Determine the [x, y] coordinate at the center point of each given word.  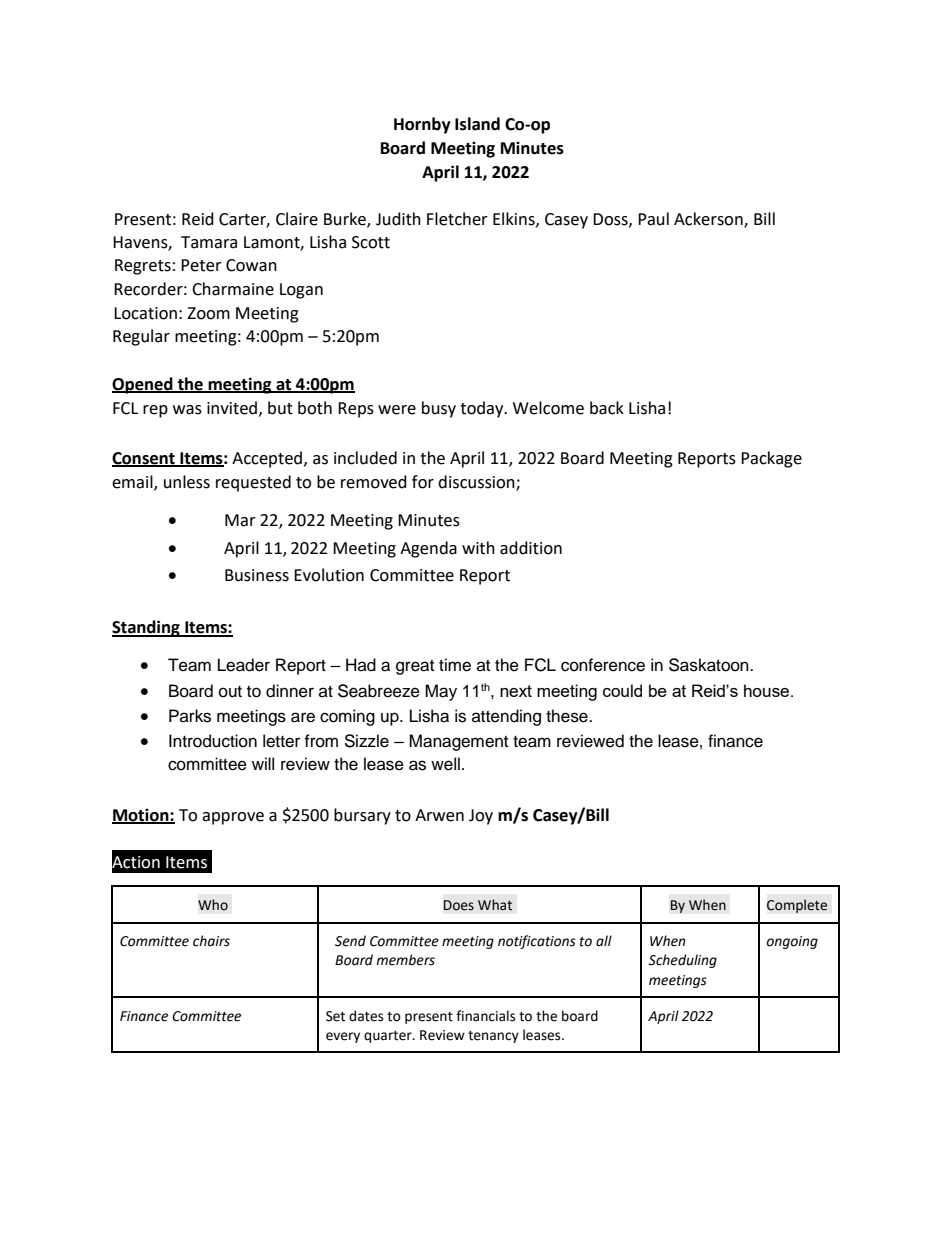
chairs [211, 941]
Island [477, 124]
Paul [653, 219]
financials [485, 1016]
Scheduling [682, 961]
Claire [297, 219]
